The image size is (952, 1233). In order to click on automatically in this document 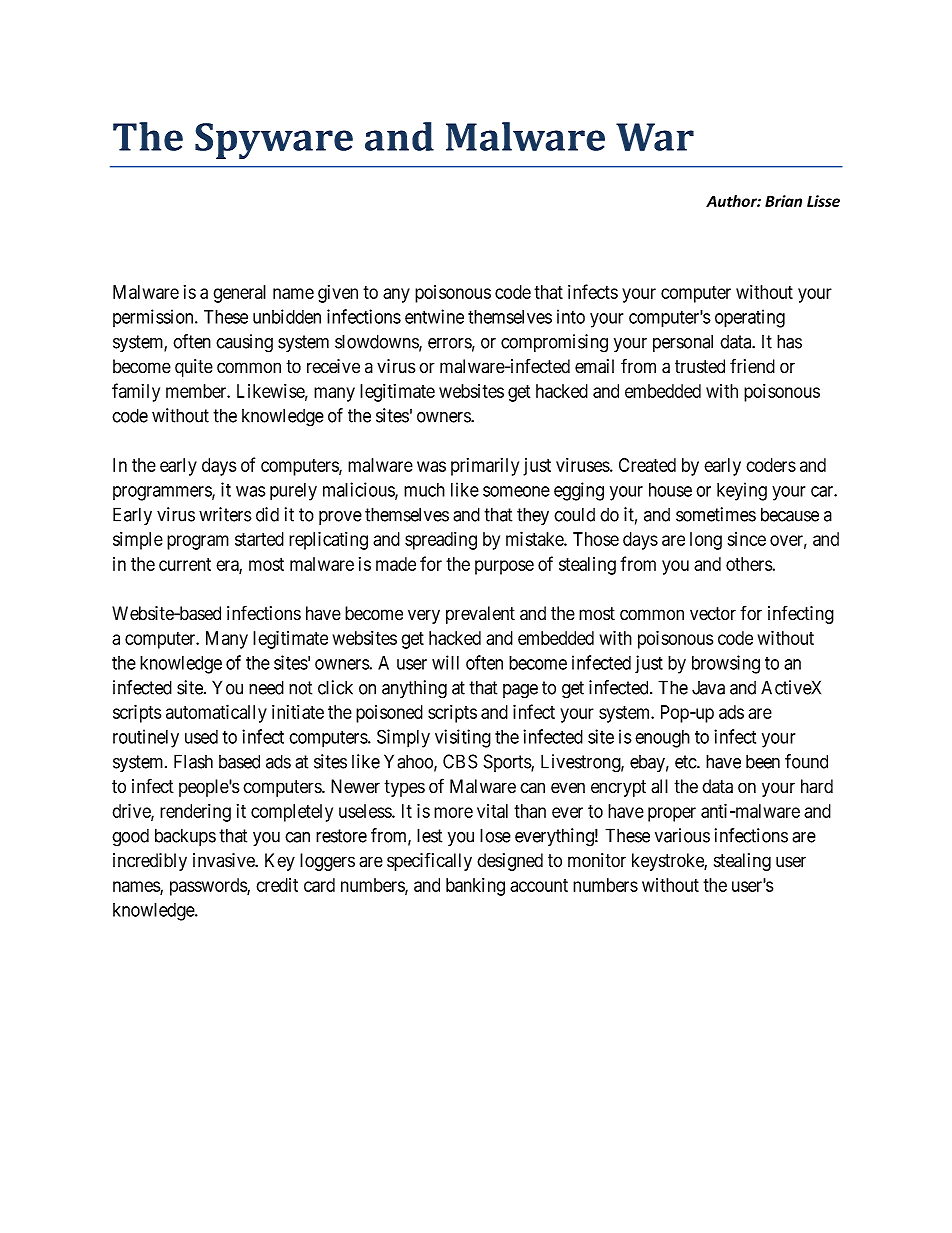, I will do `click(216, 713)`.
